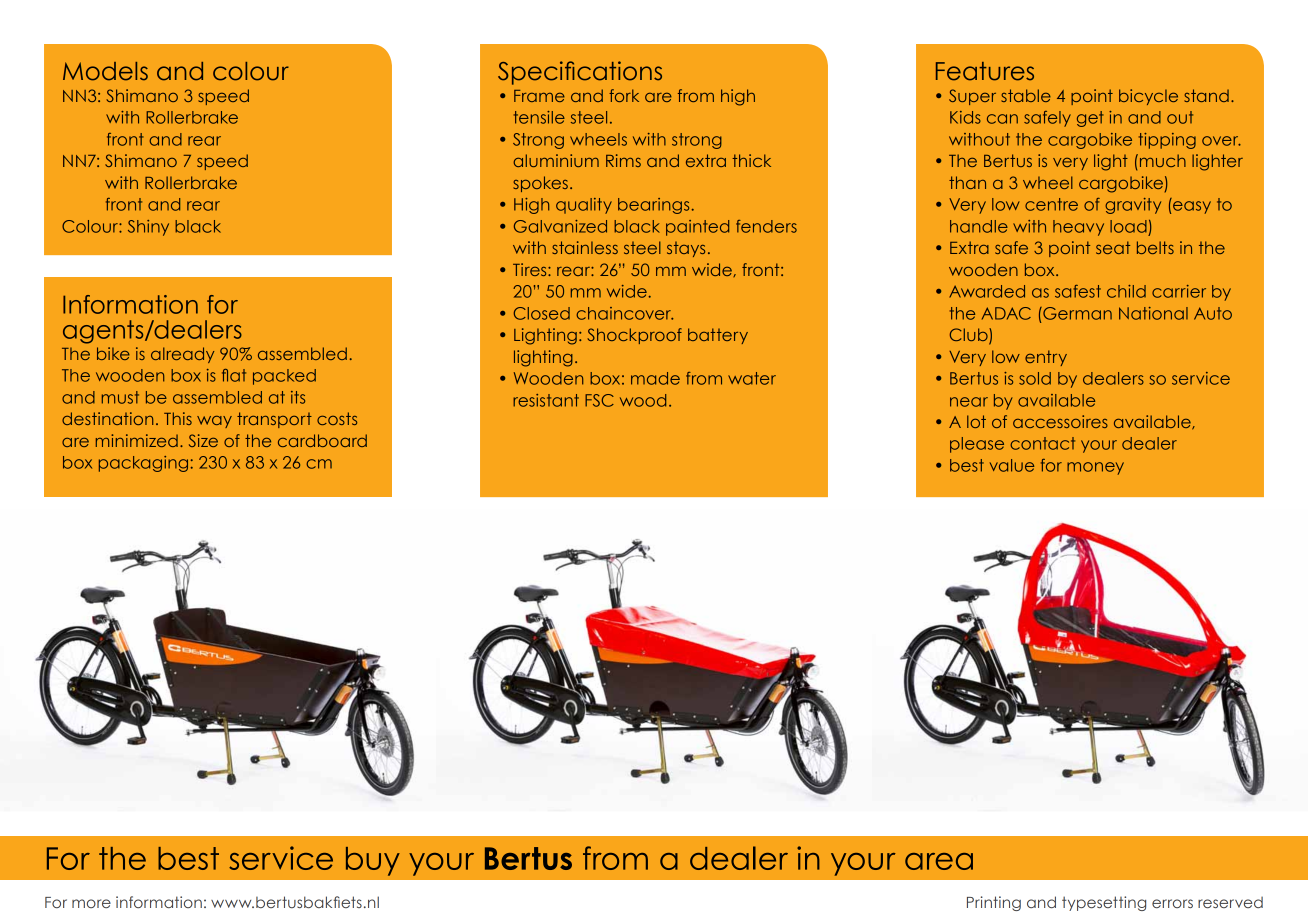  What do you see at coordinates (1095, 468) in the screenshot?
I see `money` at bounding box center [1095, 468].
